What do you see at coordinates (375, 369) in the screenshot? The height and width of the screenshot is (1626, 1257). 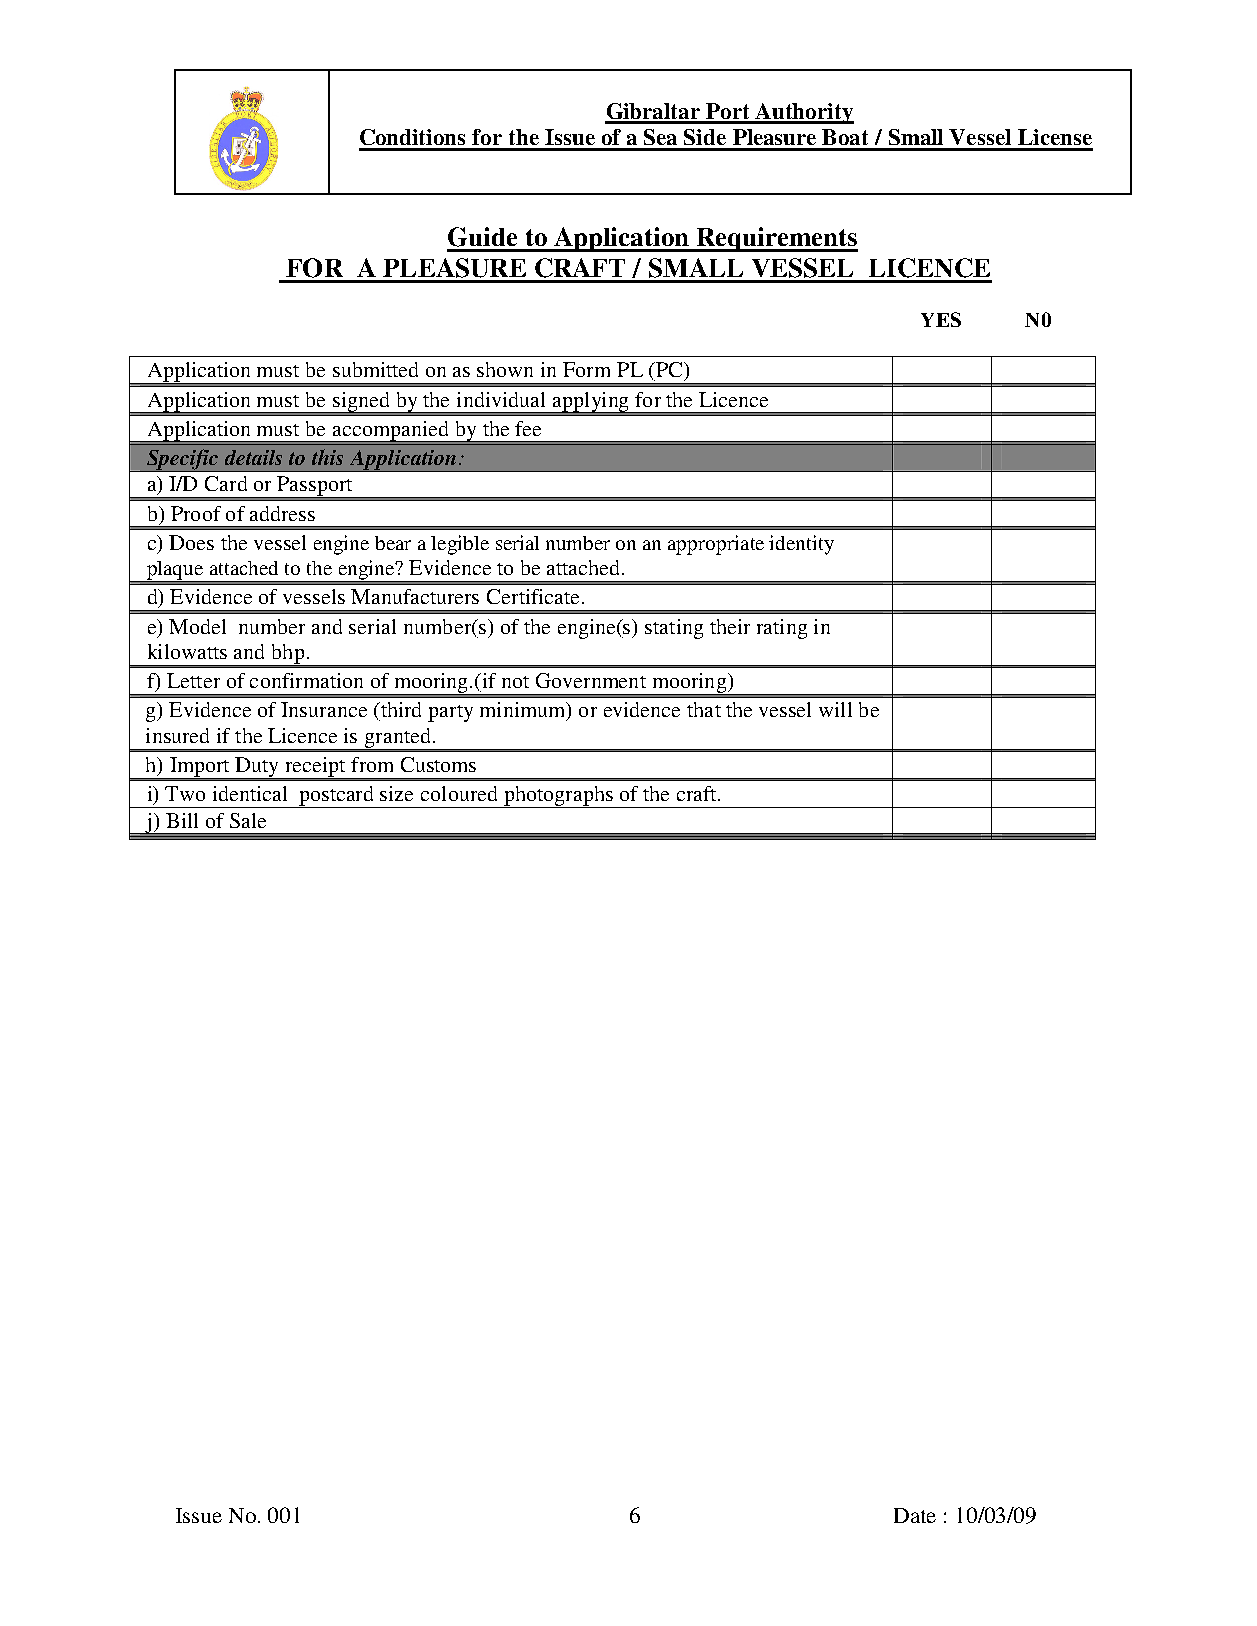 I see `submitted` at bounding box center [375, 369].
